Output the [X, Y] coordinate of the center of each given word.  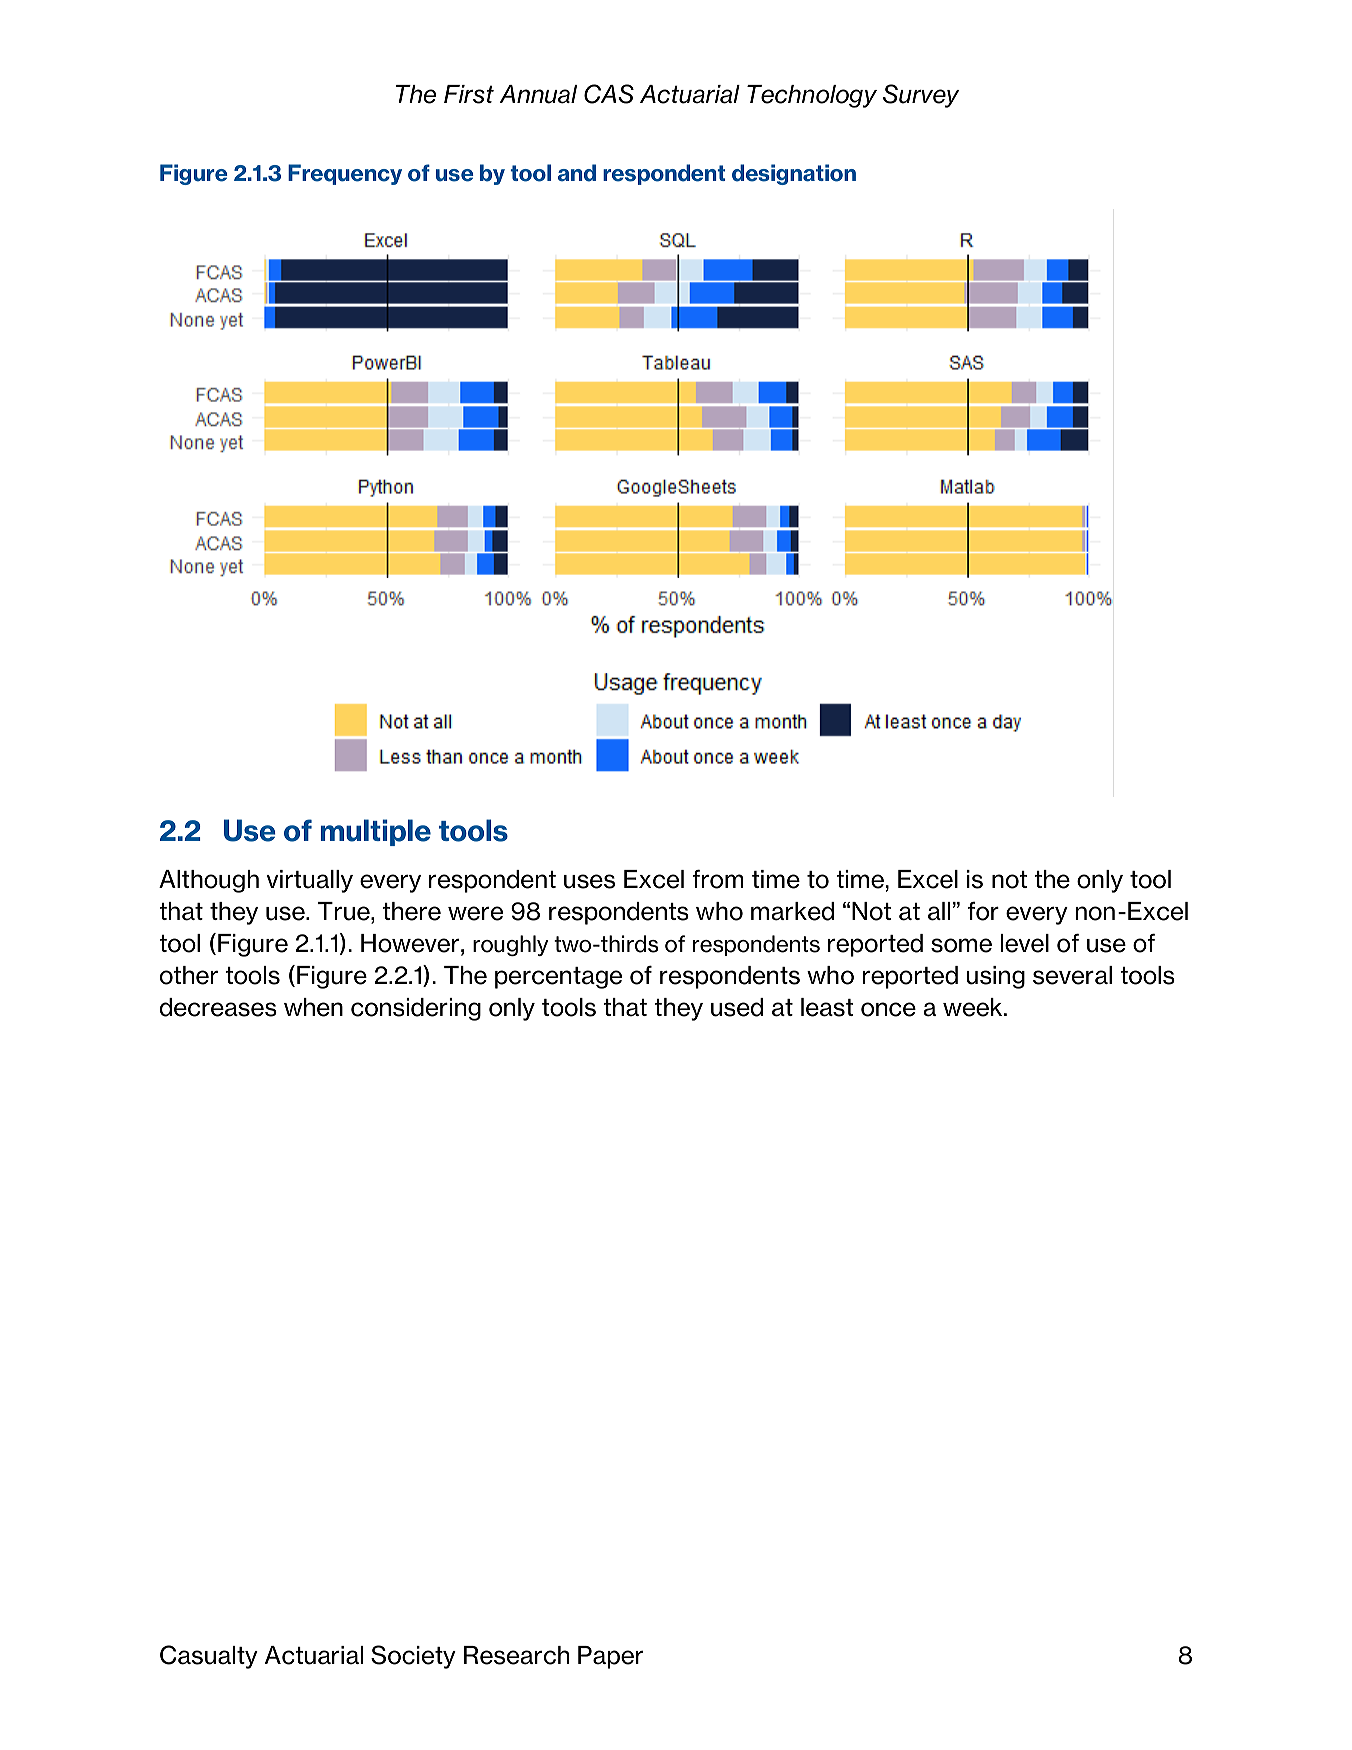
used [737, 1007]
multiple [376, 832]
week [974, 1007]
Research [516, 1655]
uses [589, 881]
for [983, 911]
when [313, 1007]
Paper [610, 1657]
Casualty [209, 1657]
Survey [921, 96]
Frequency [345, 174]
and [577, 173]
